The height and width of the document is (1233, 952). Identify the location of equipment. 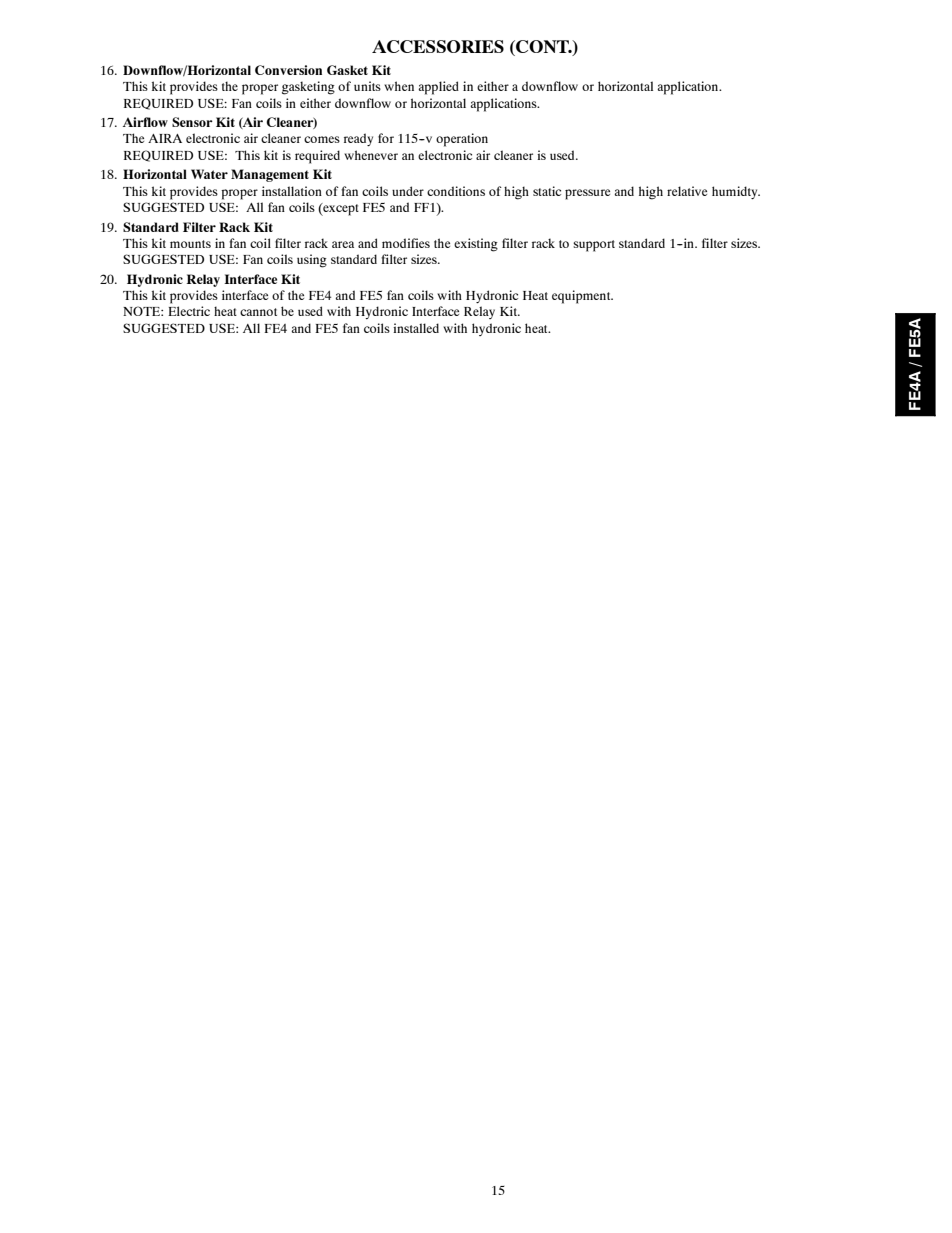
(582, 297).
